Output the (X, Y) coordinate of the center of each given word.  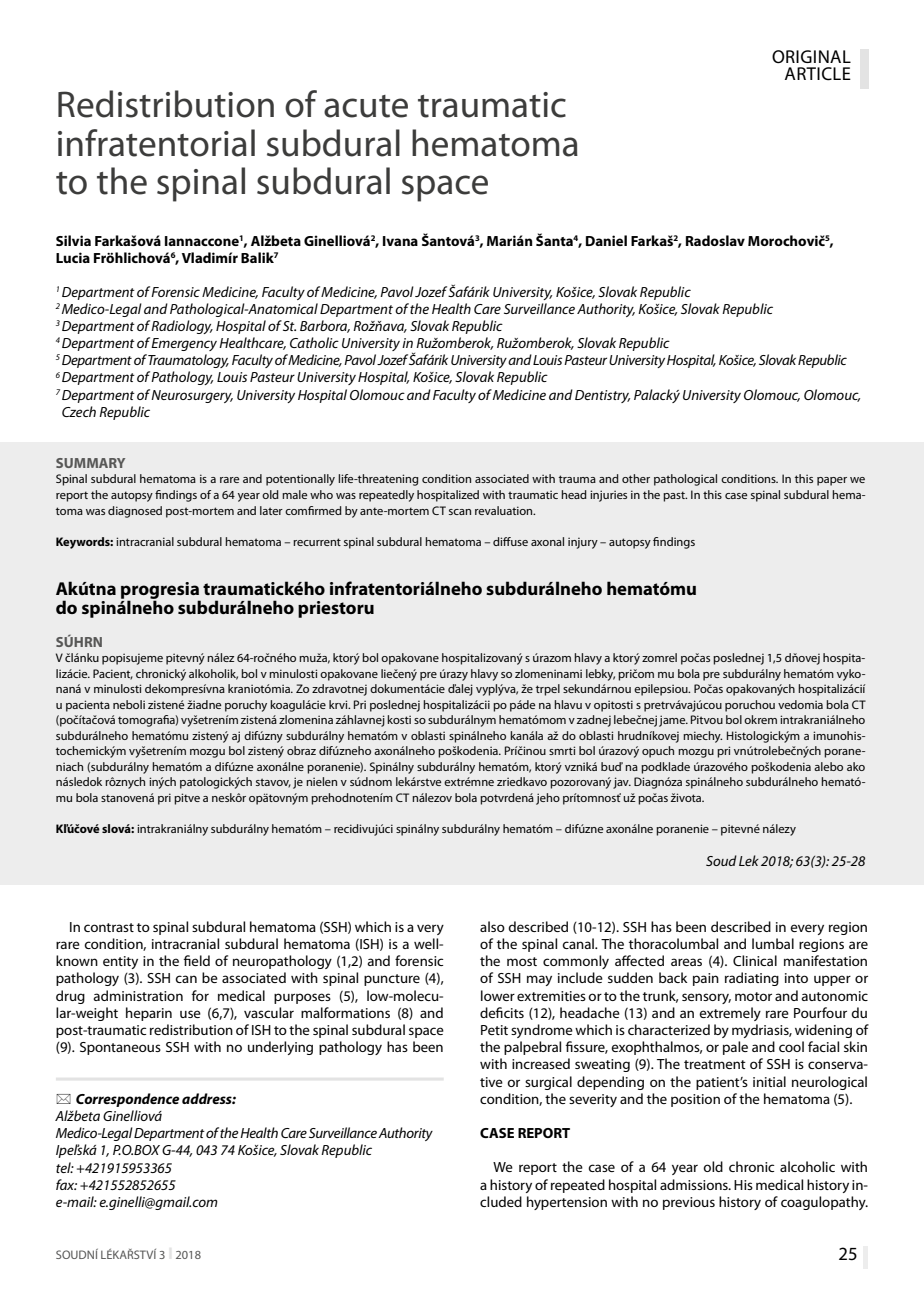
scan (460, 512)
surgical (548, 1083)
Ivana (400, 241)
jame (673, 721)
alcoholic (807, 1166)
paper (832, 481)
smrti (562, 750)
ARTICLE (818, 74)
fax (66, 1184)
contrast (109, 927)
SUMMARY (90, 463)
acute (366, 106)
